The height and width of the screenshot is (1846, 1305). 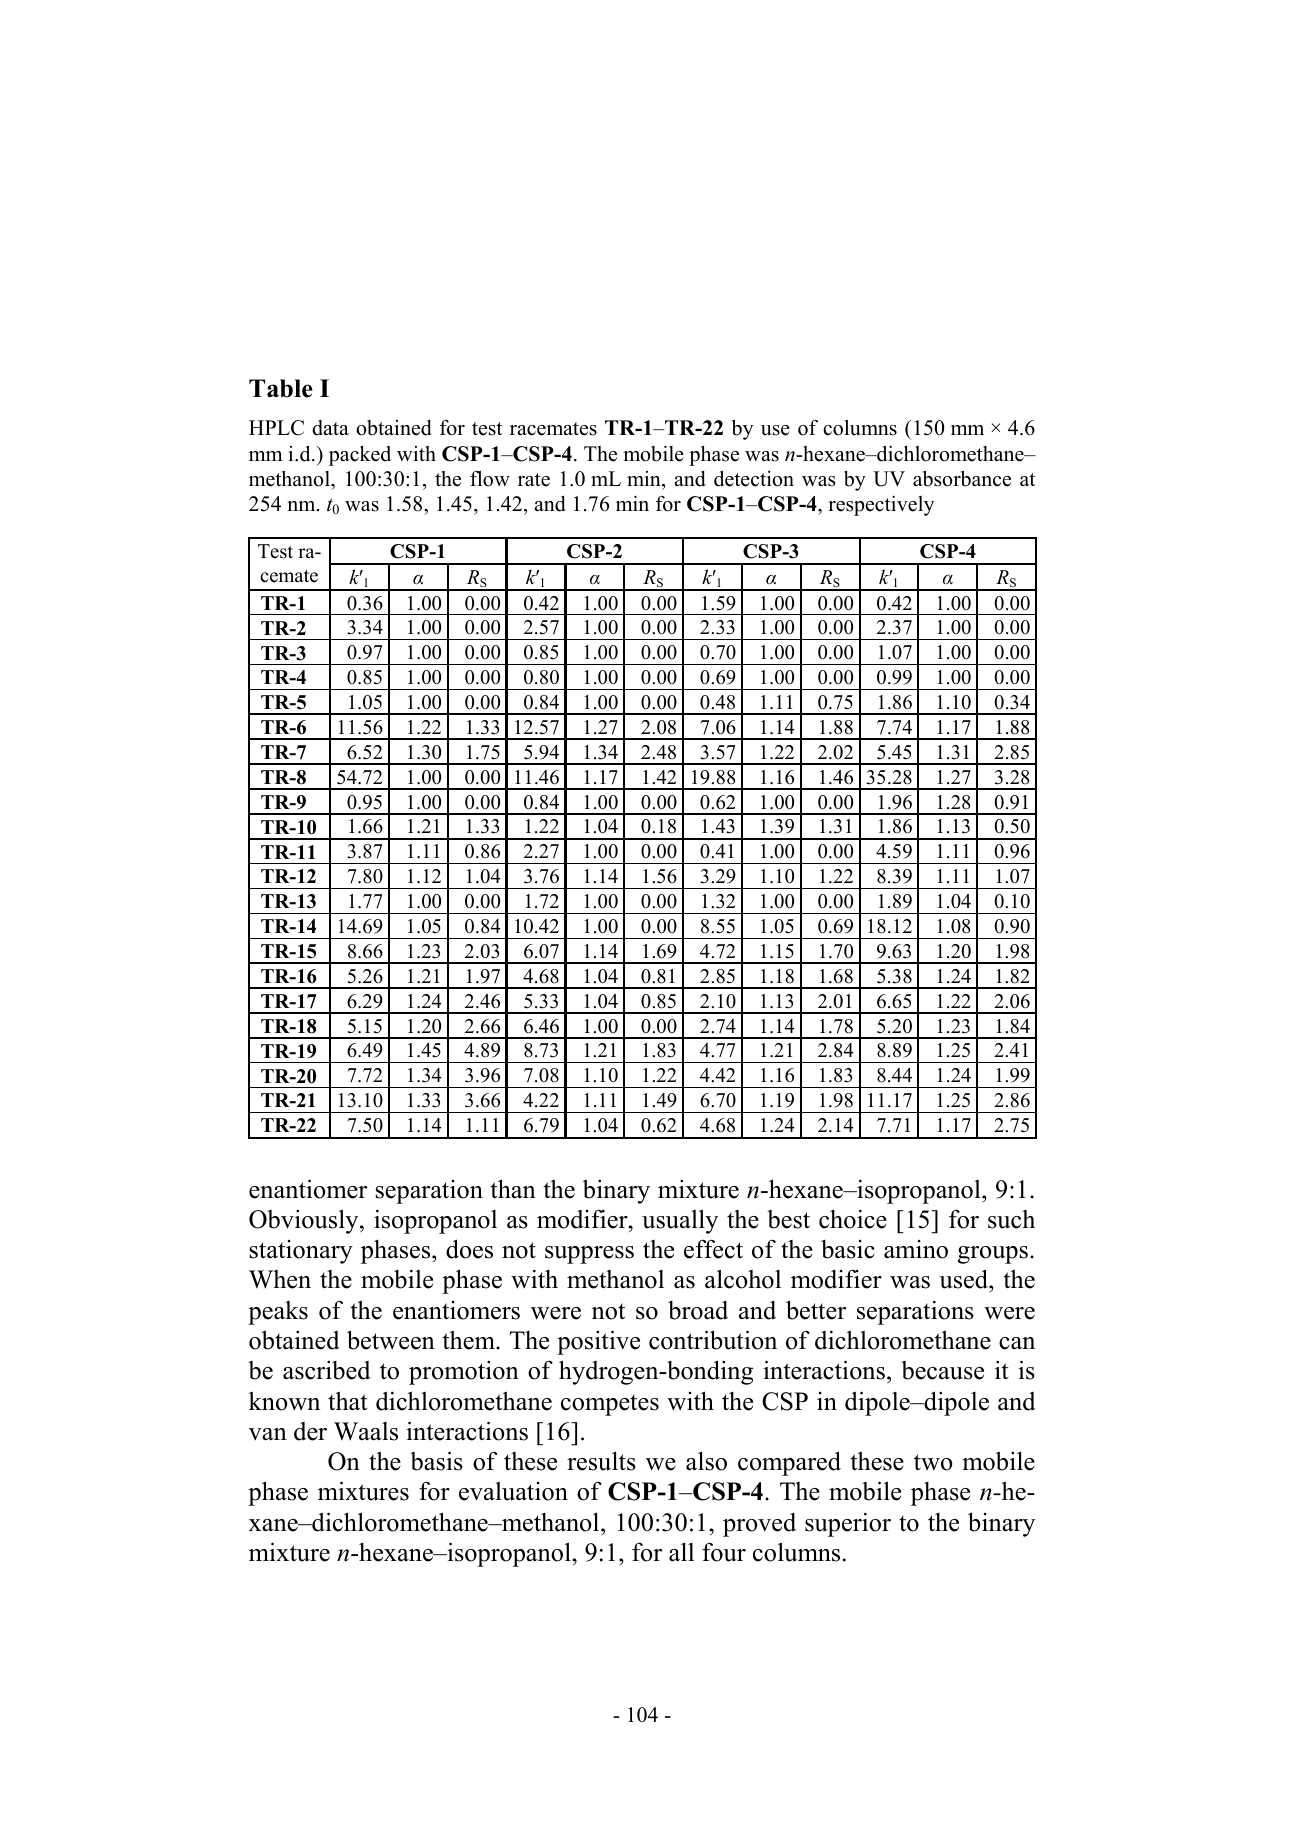 I want to click on detection, so click(x=754, y=478).
